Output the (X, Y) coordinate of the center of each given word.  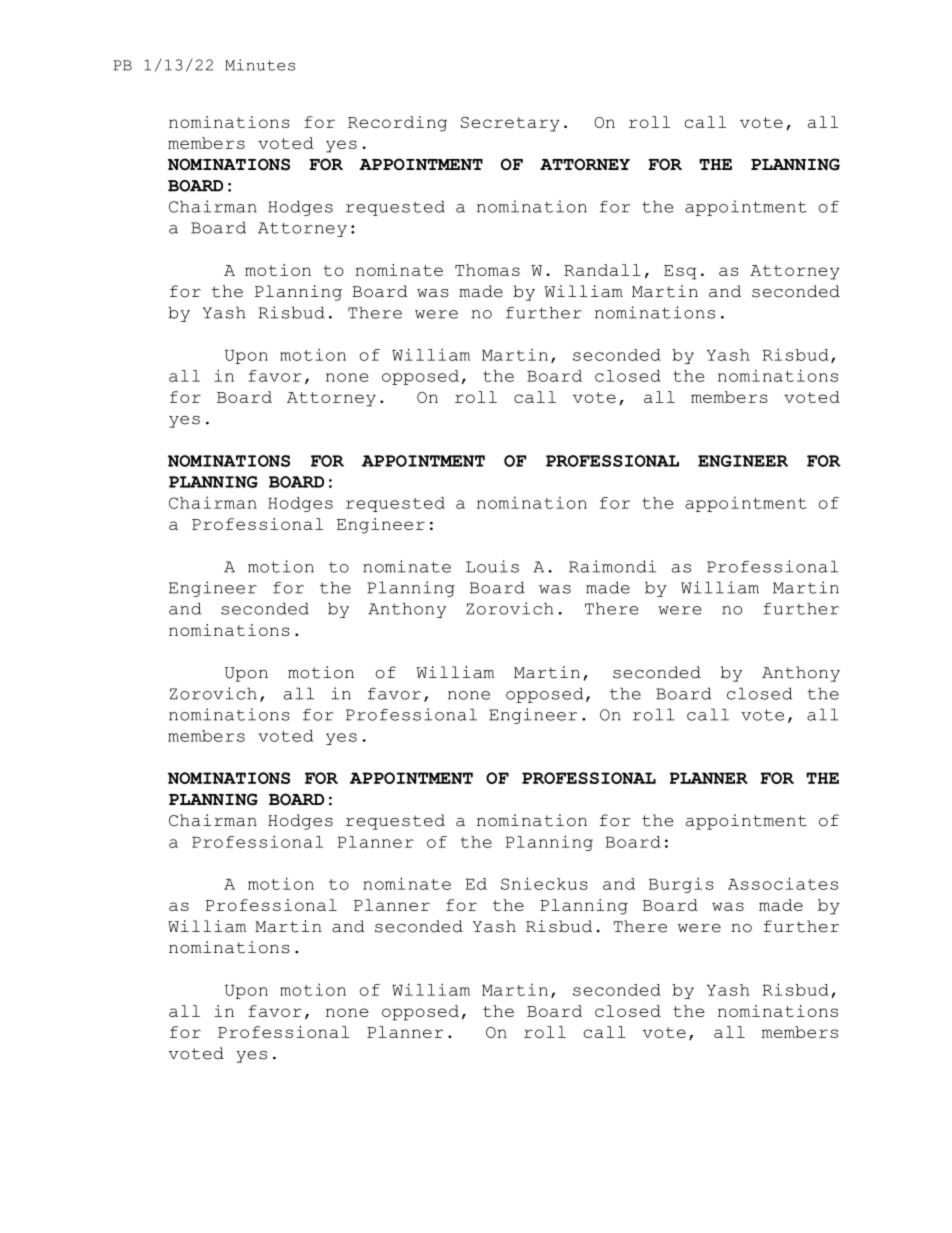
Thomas (487, 270)
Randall (602, 270)
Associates (783, 883)
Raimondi (612, 566)
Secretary (510, 124)
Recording (397, 124)
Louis (492, 566)
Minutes (260, 65)
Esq (680, 272)
